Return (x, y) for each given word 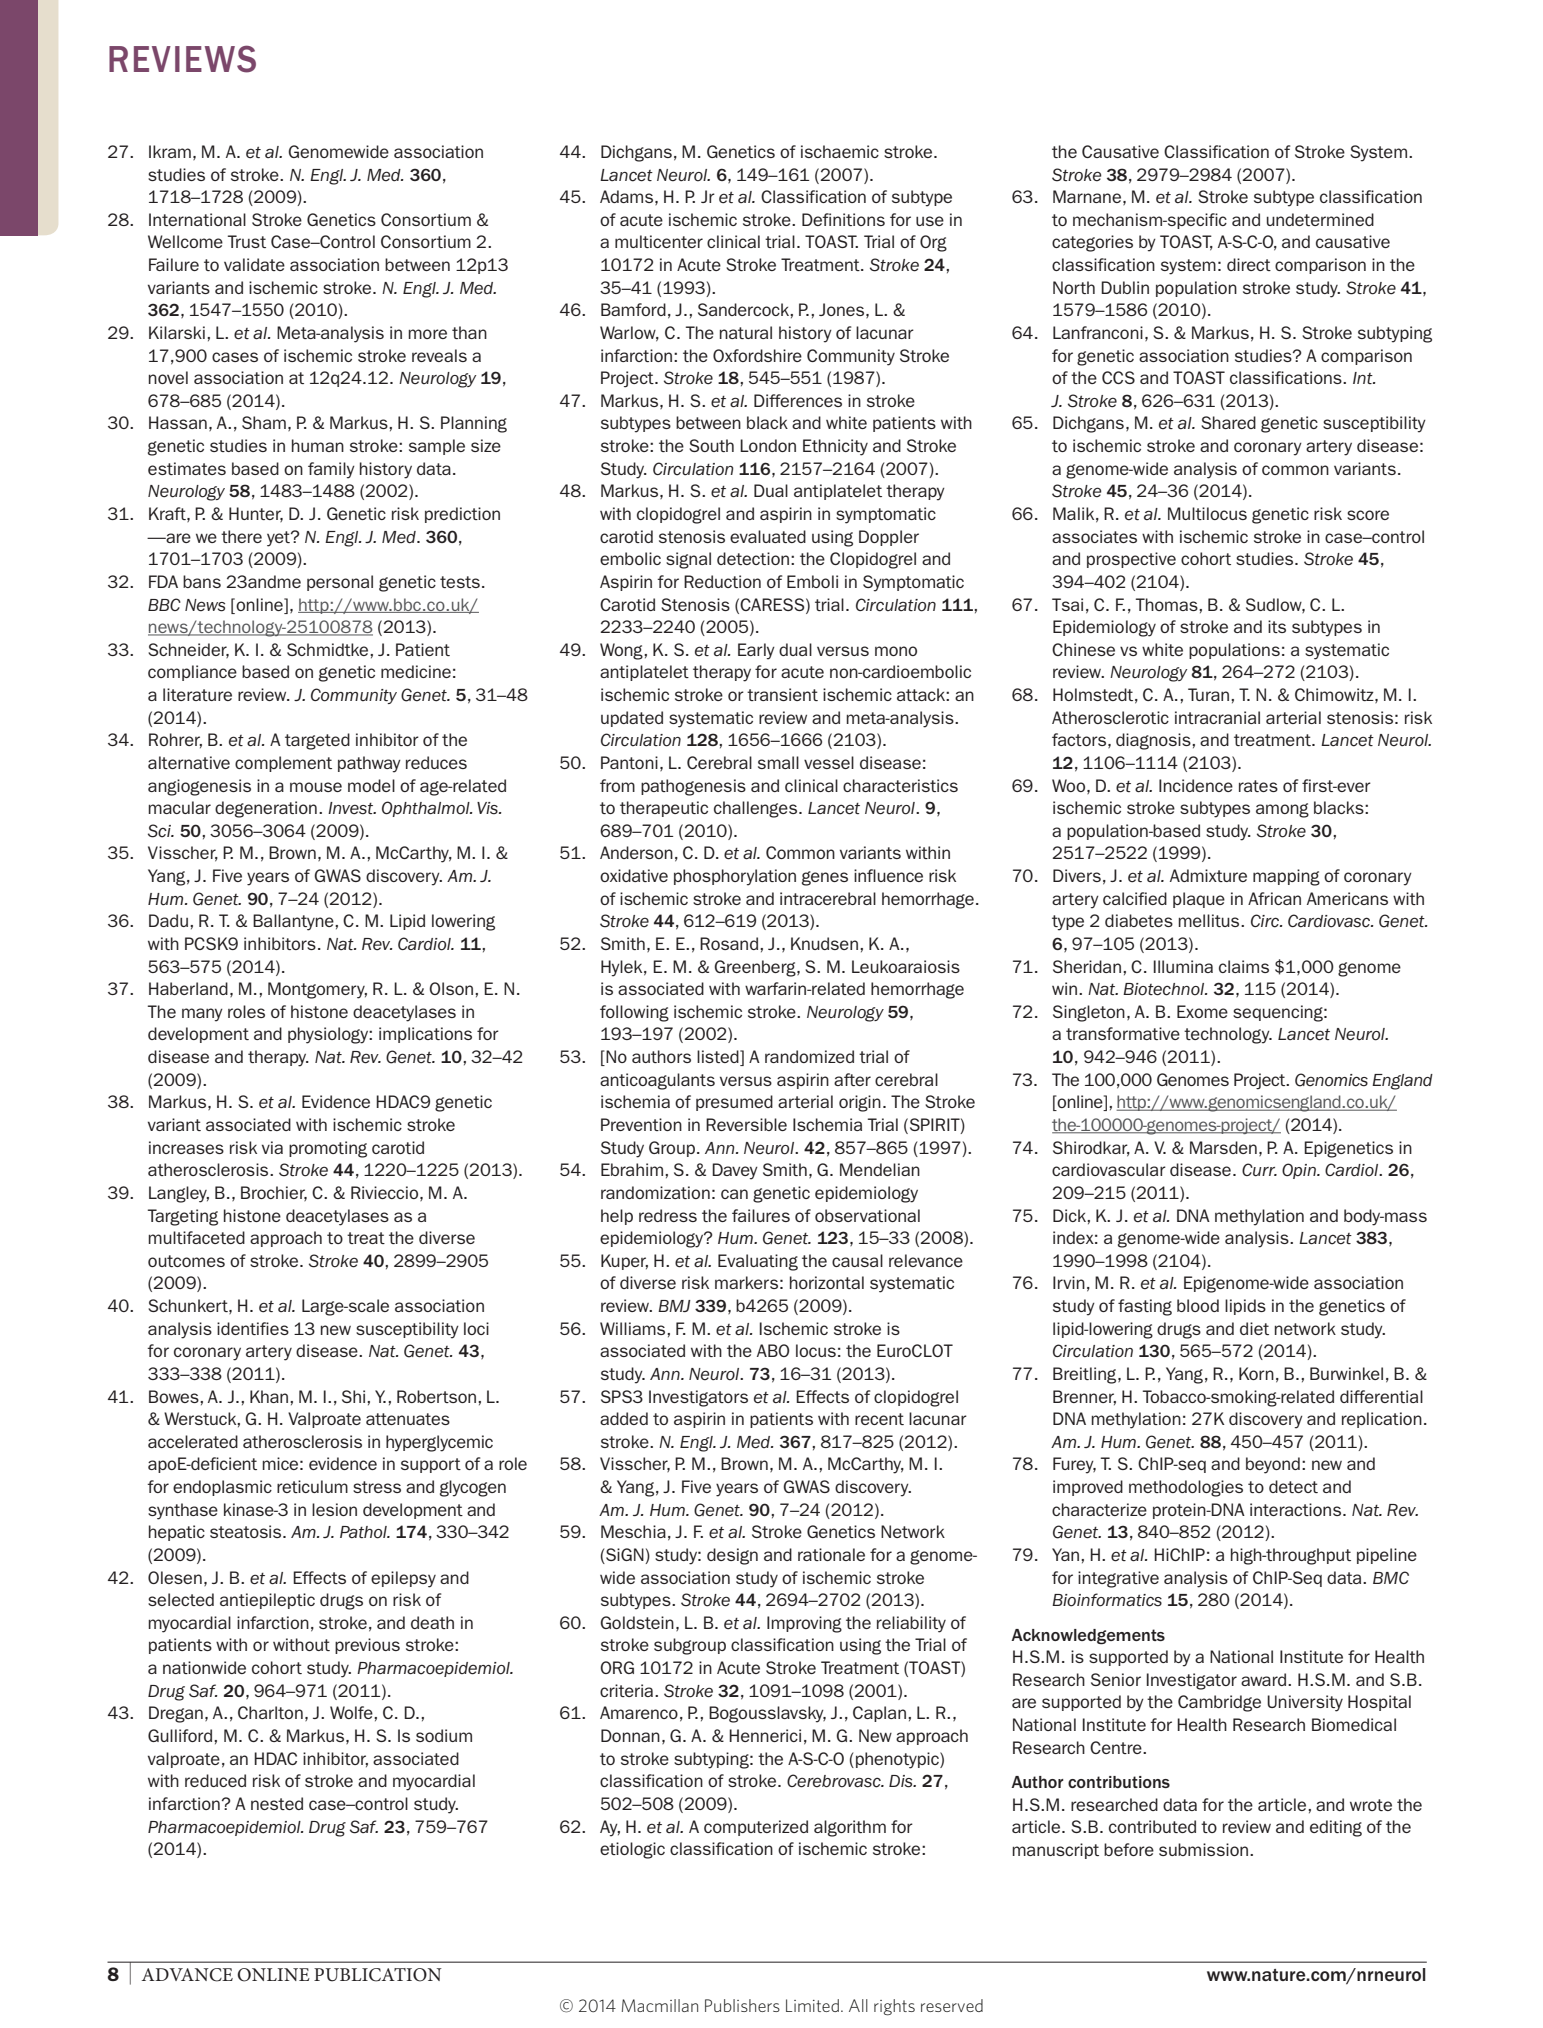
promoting (328, 1149)
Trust (247, 241)
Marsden (1223, 1147)
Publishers (742, 2005)
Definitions (843, 219)
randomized (809, 1056)
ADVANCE (187, 1975)
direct (1249, 264)
